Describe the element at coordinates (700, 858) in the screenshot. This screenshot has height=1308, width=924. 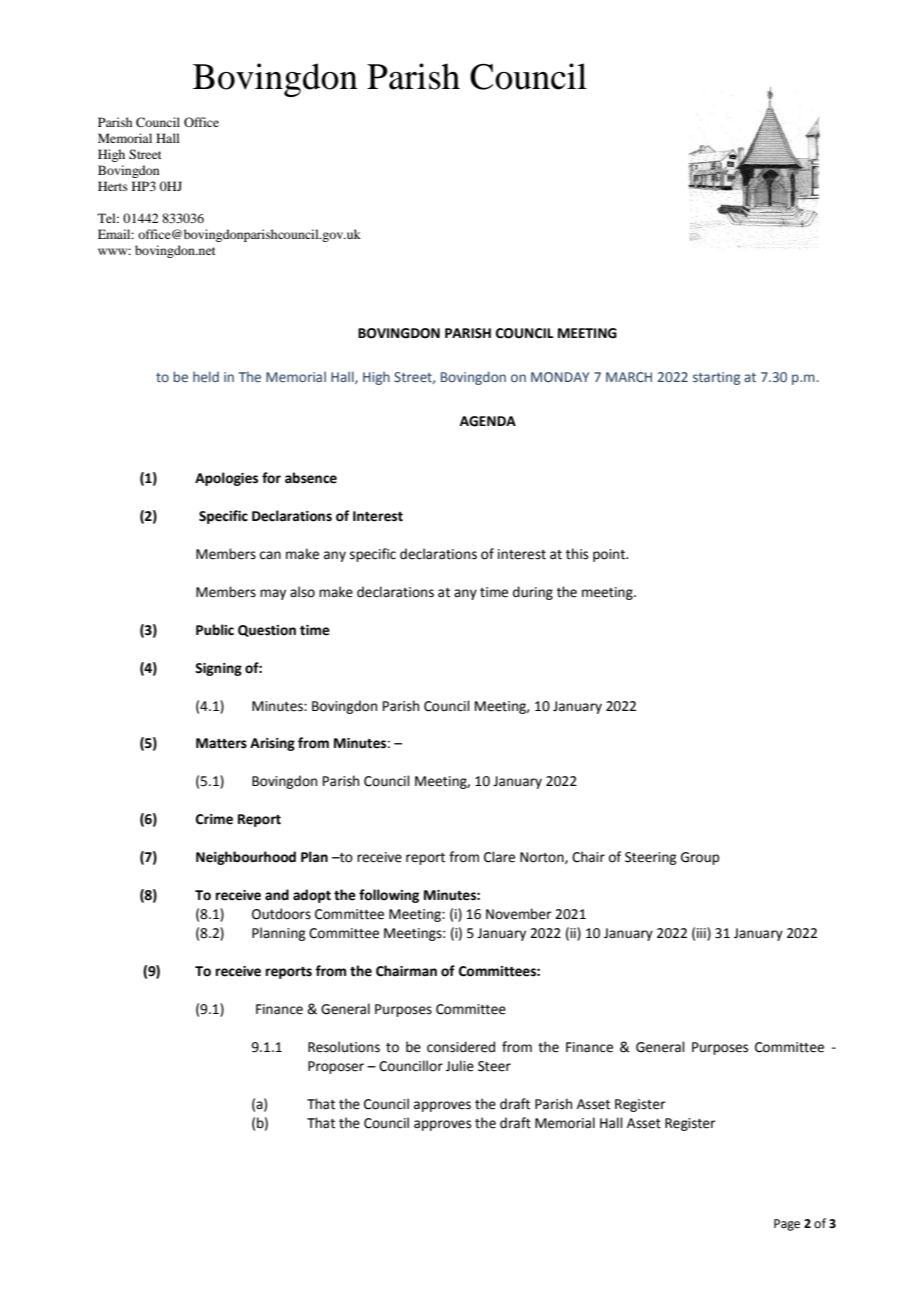
I see `Group` at that location.
